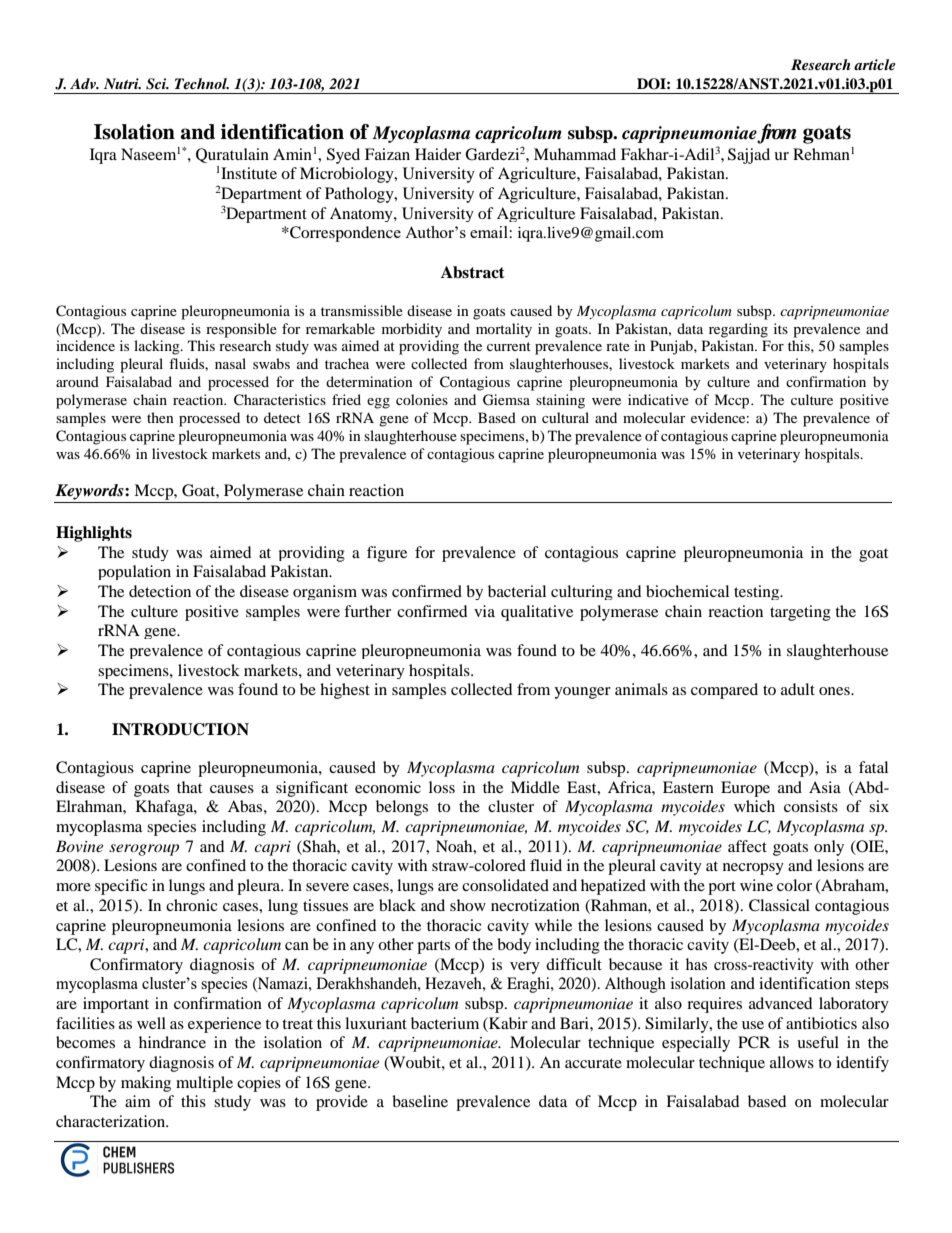  Describe the element at coordinates (758, 592) in the page. I see `testing` at that location.
